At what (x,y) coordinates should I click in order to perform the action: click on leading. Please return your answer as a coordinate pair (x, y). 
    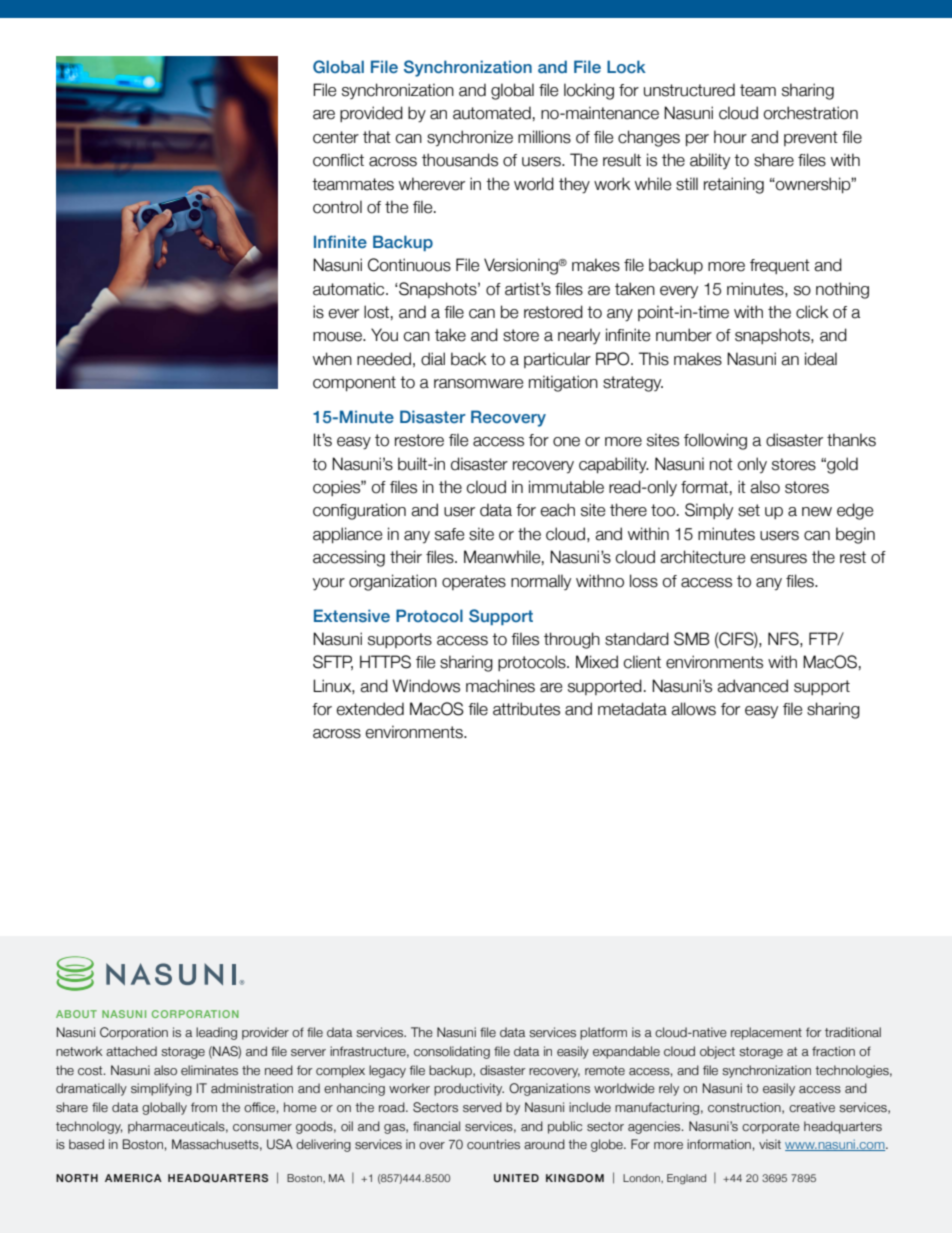
    Looking at the image, I should click on (216, 1033).
